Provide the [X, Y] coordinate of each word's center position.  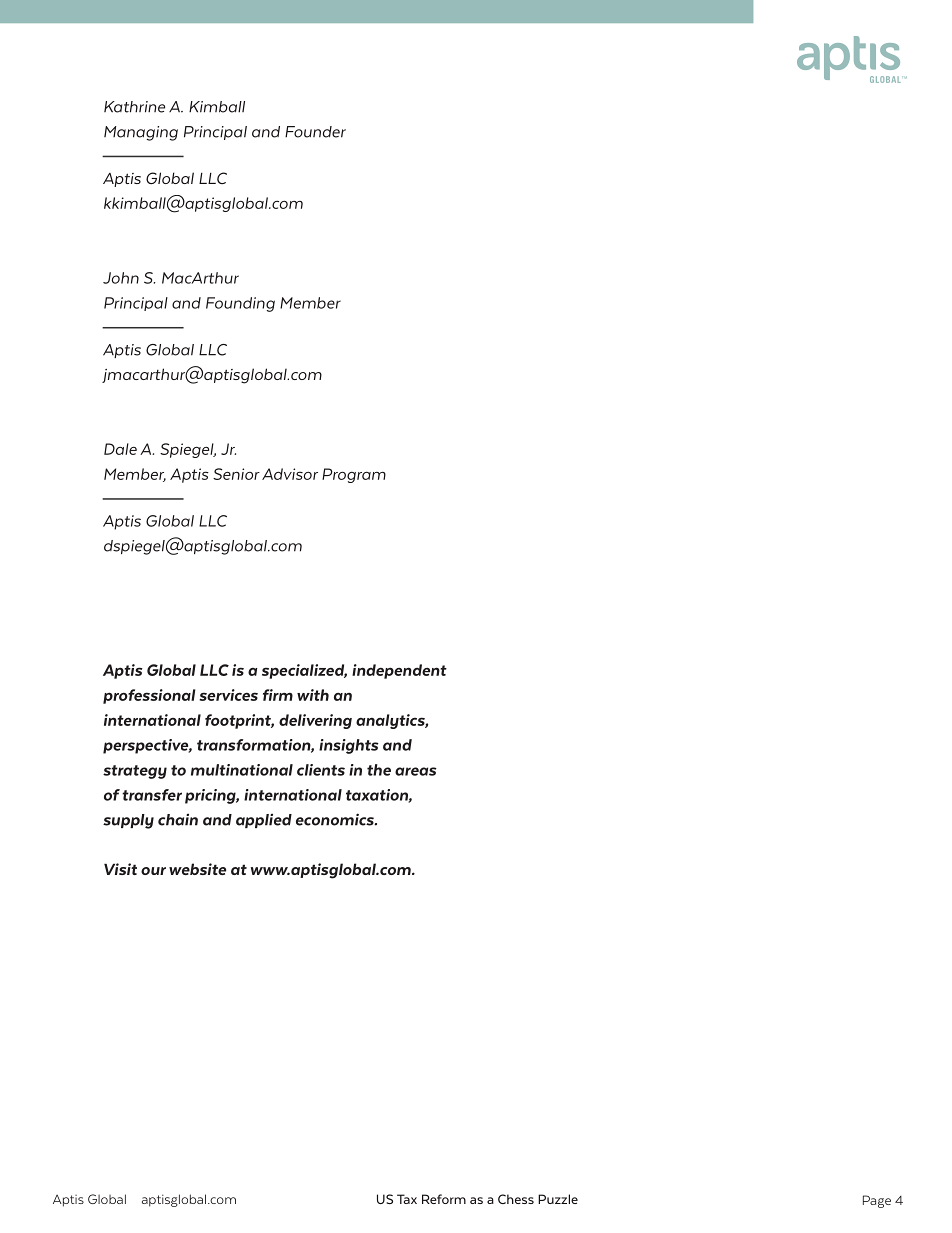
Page [877, 1201]
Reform [444, 1199]
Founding [240, 304]
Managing [141, 133]
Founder [315, 132]
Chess [516, 1199]
